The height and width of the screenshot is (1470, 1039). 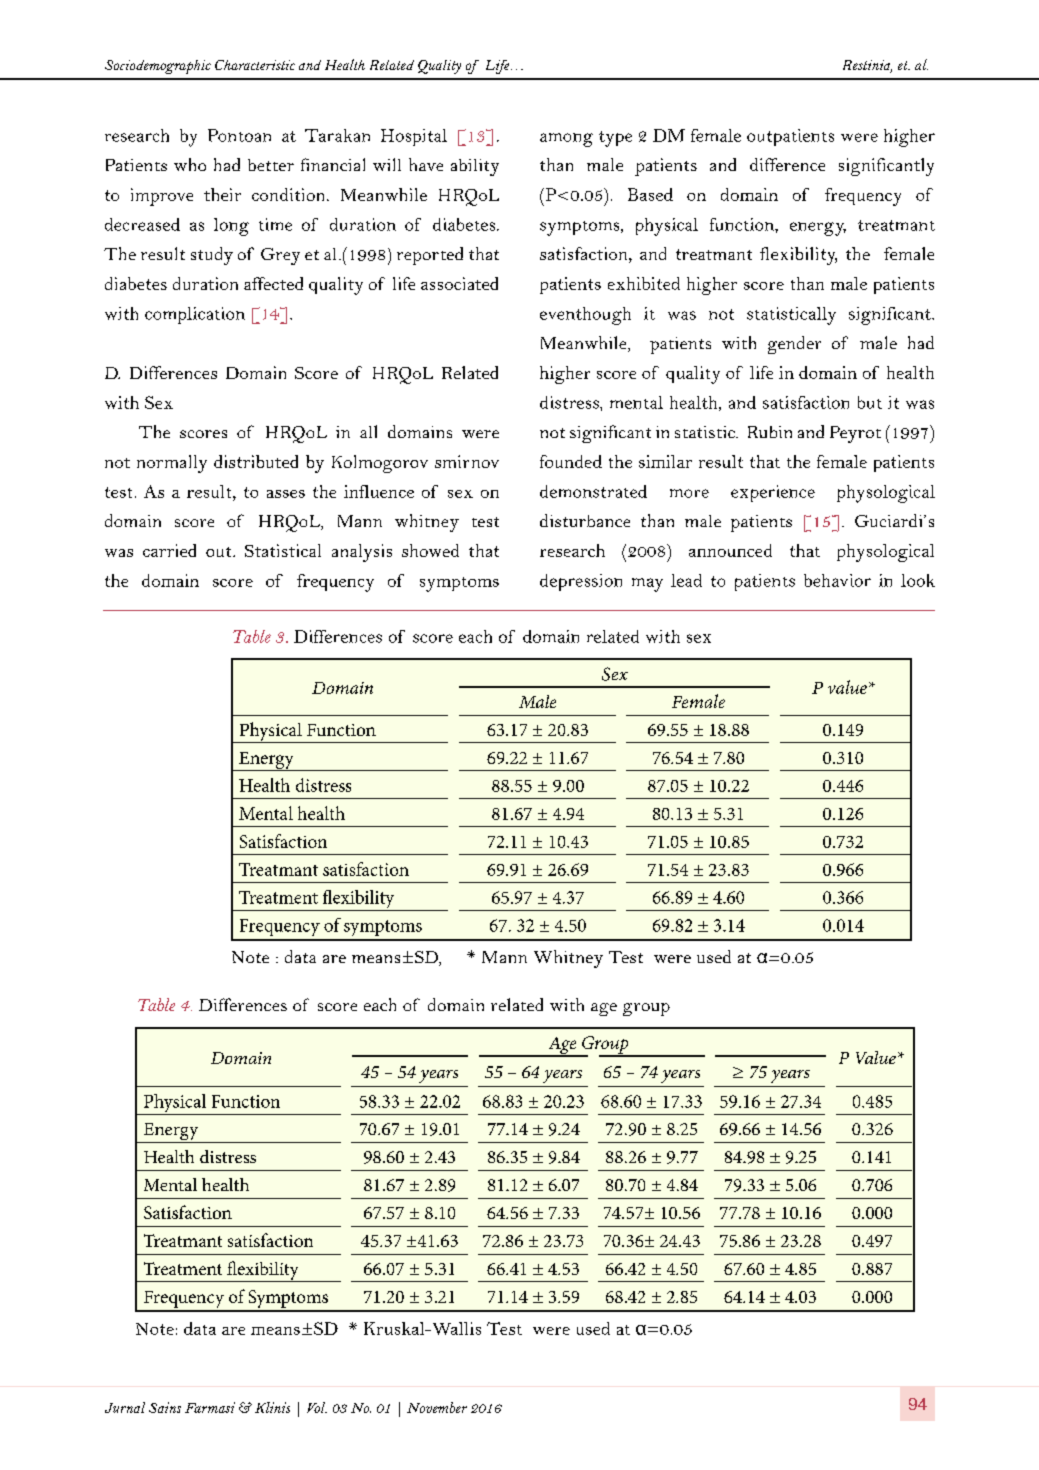 I want to click on Vol, so click(x=317, y=1407).
